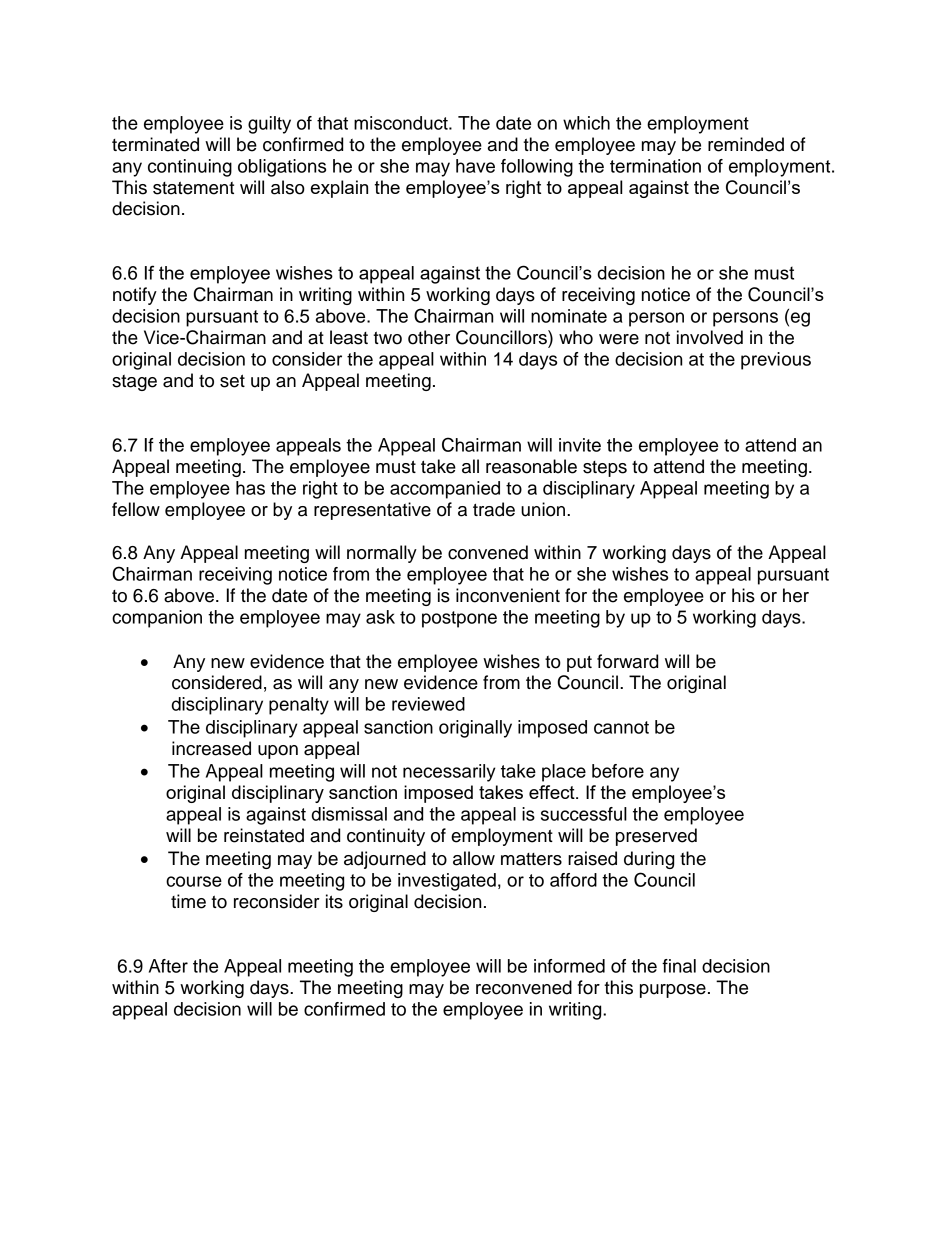  Describe the element at coordinates (190, 168) in the screenshot. I see `continuing` at that location.
